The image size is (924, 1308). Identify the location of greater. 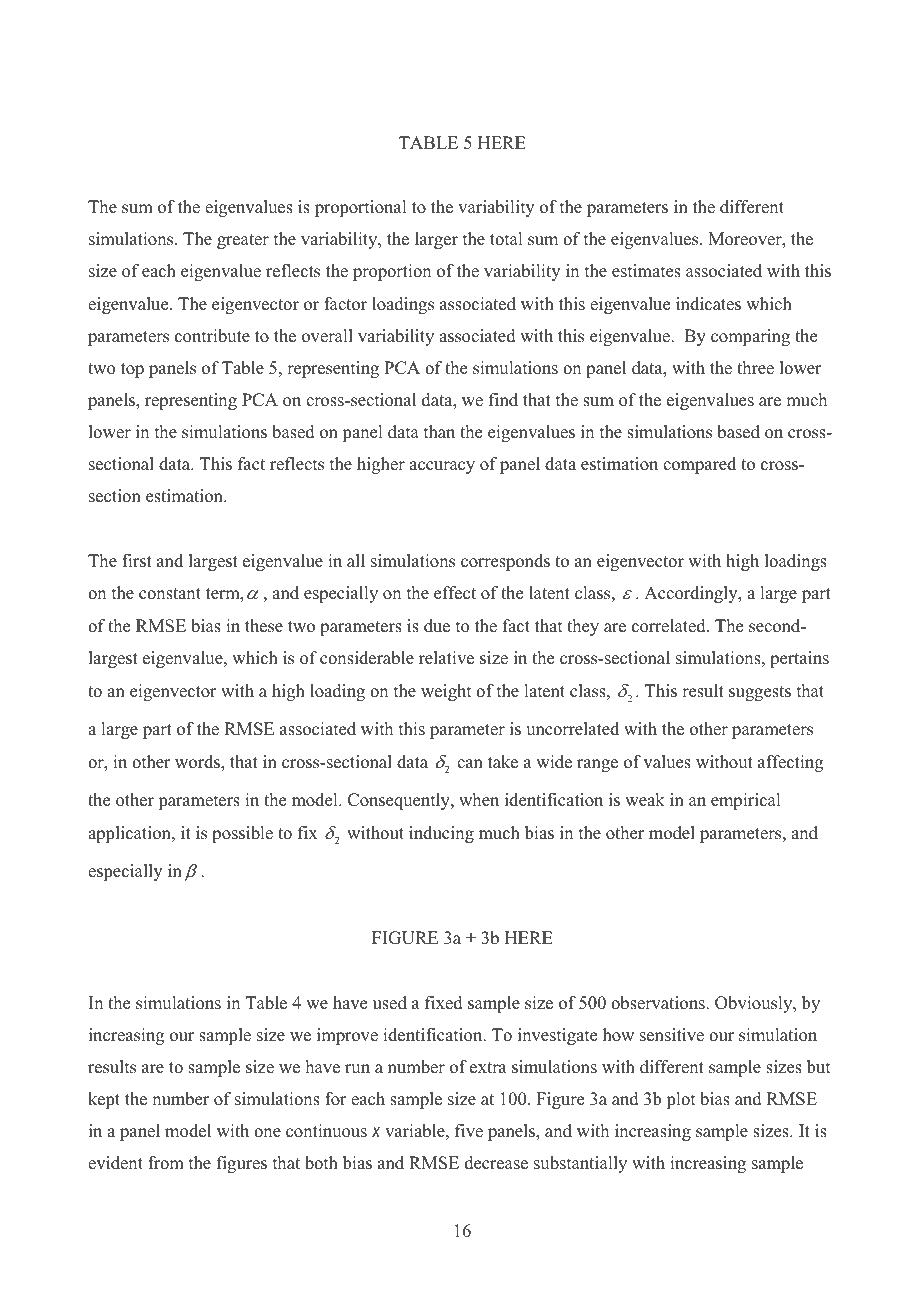
(243, 241).
